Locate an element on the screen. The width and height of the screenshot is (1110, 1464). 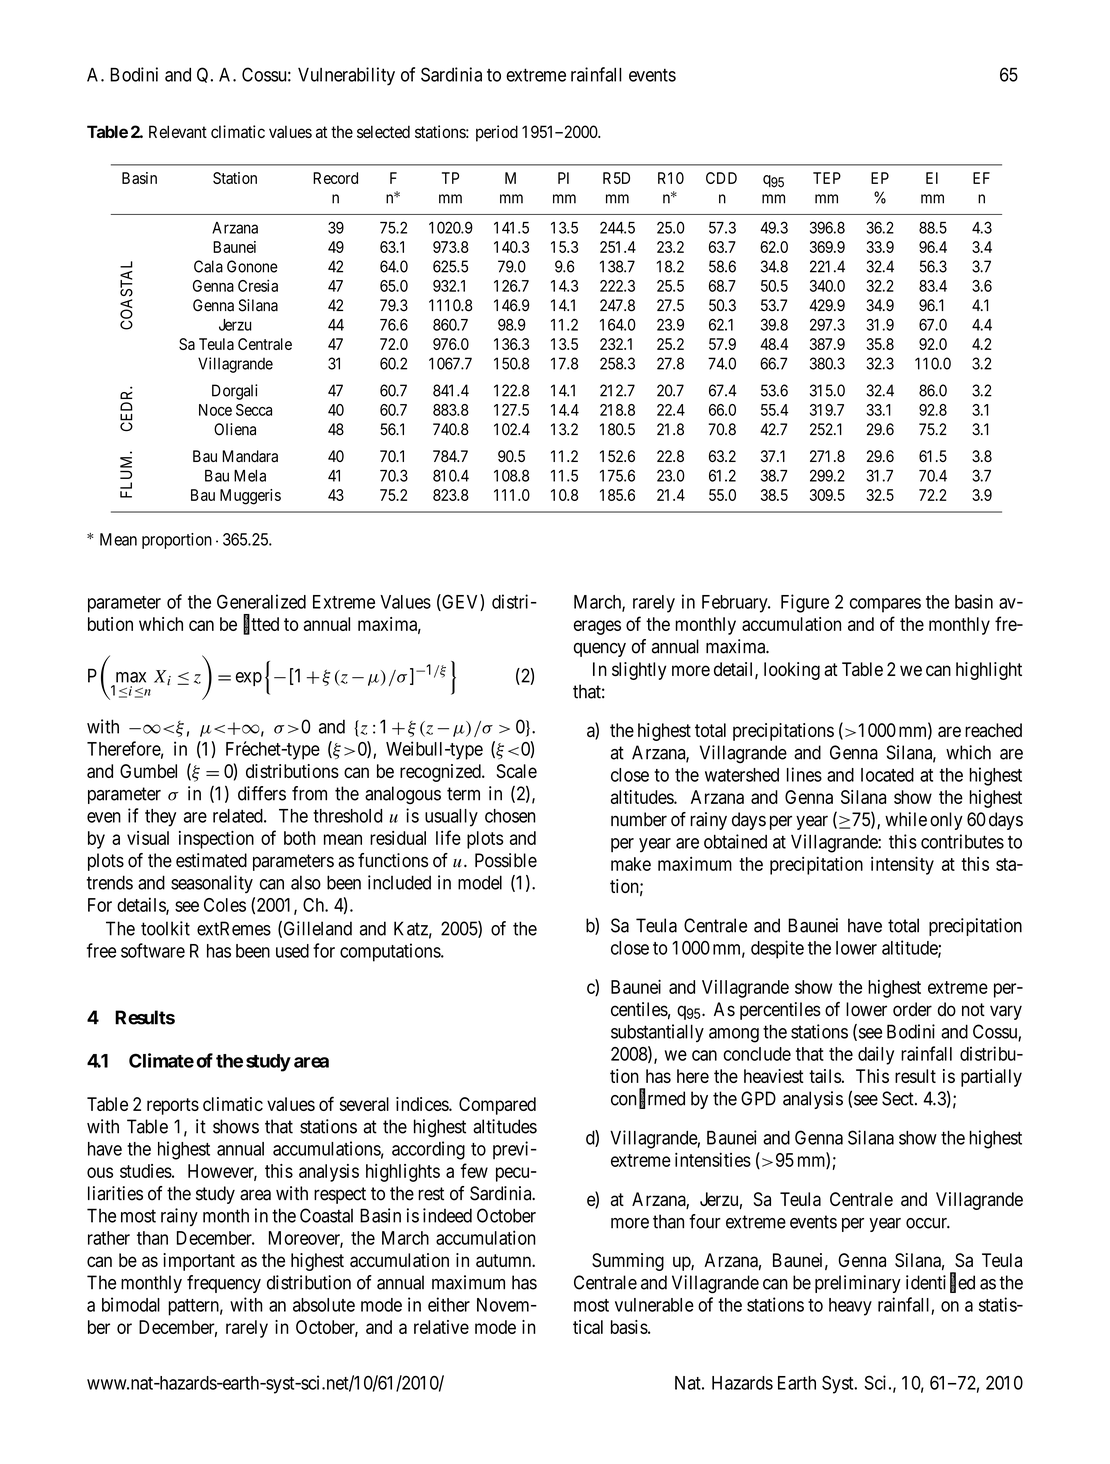
they is located at coordinates (160, 818).
